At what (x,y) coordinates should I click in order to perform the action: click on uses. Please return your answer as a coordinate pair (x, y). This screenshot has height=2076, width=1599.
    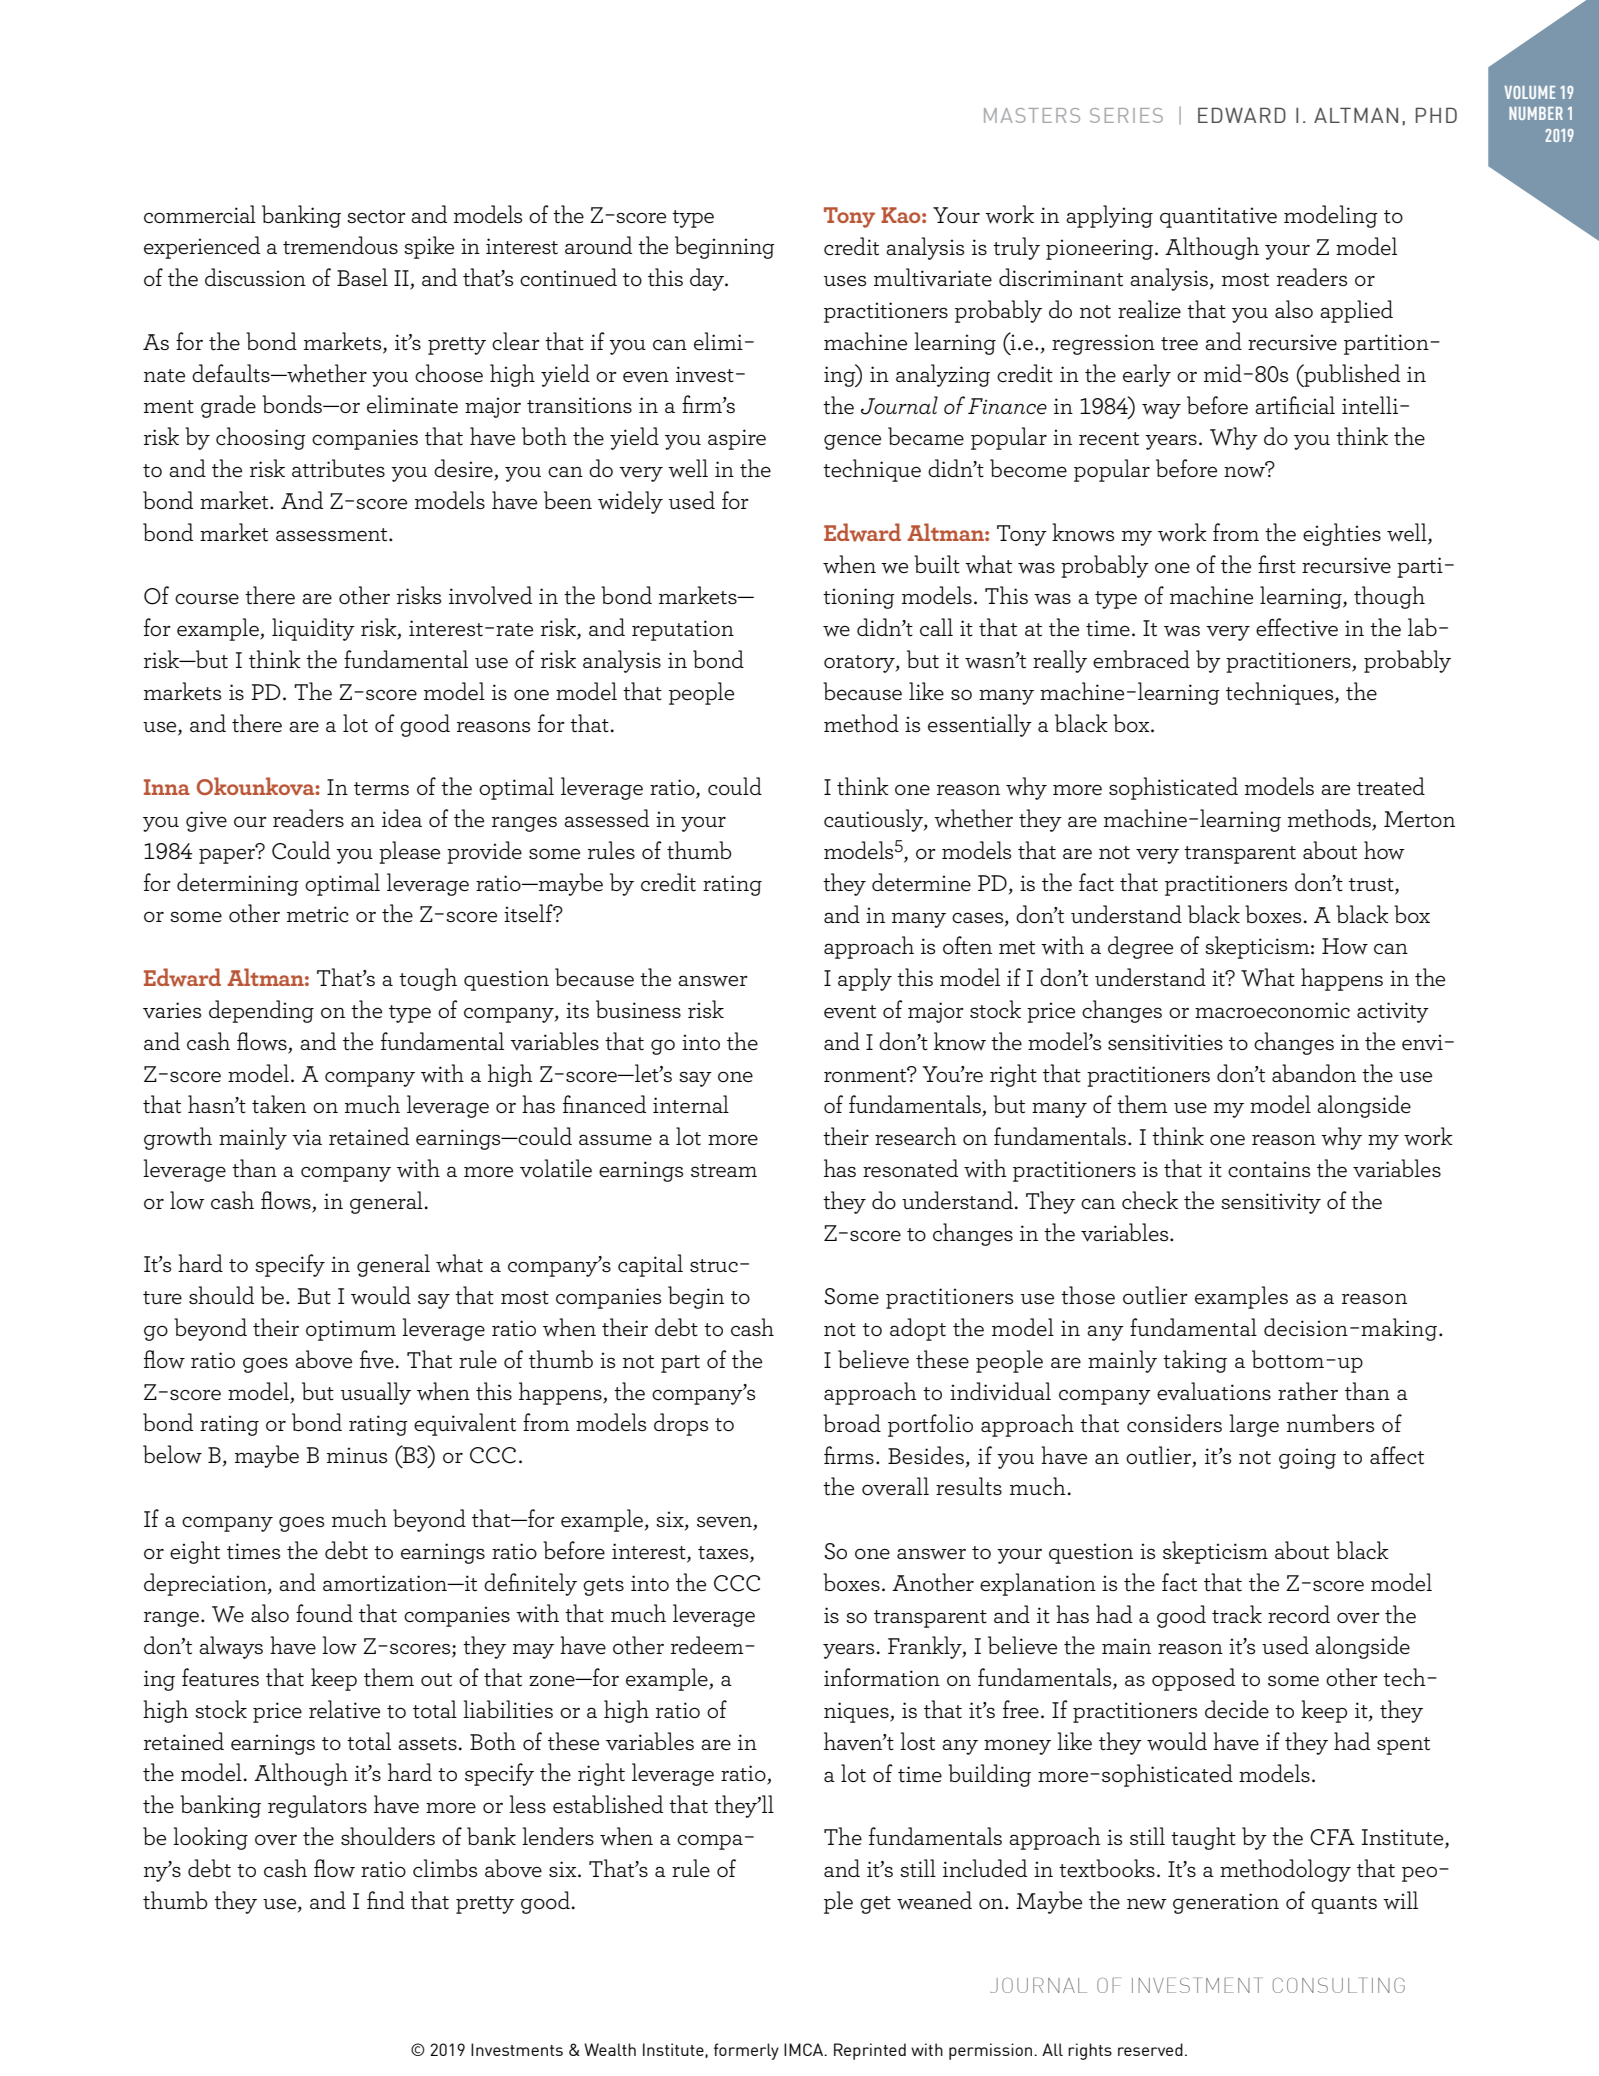
    Looking at the image, I should click on (845, 280).
